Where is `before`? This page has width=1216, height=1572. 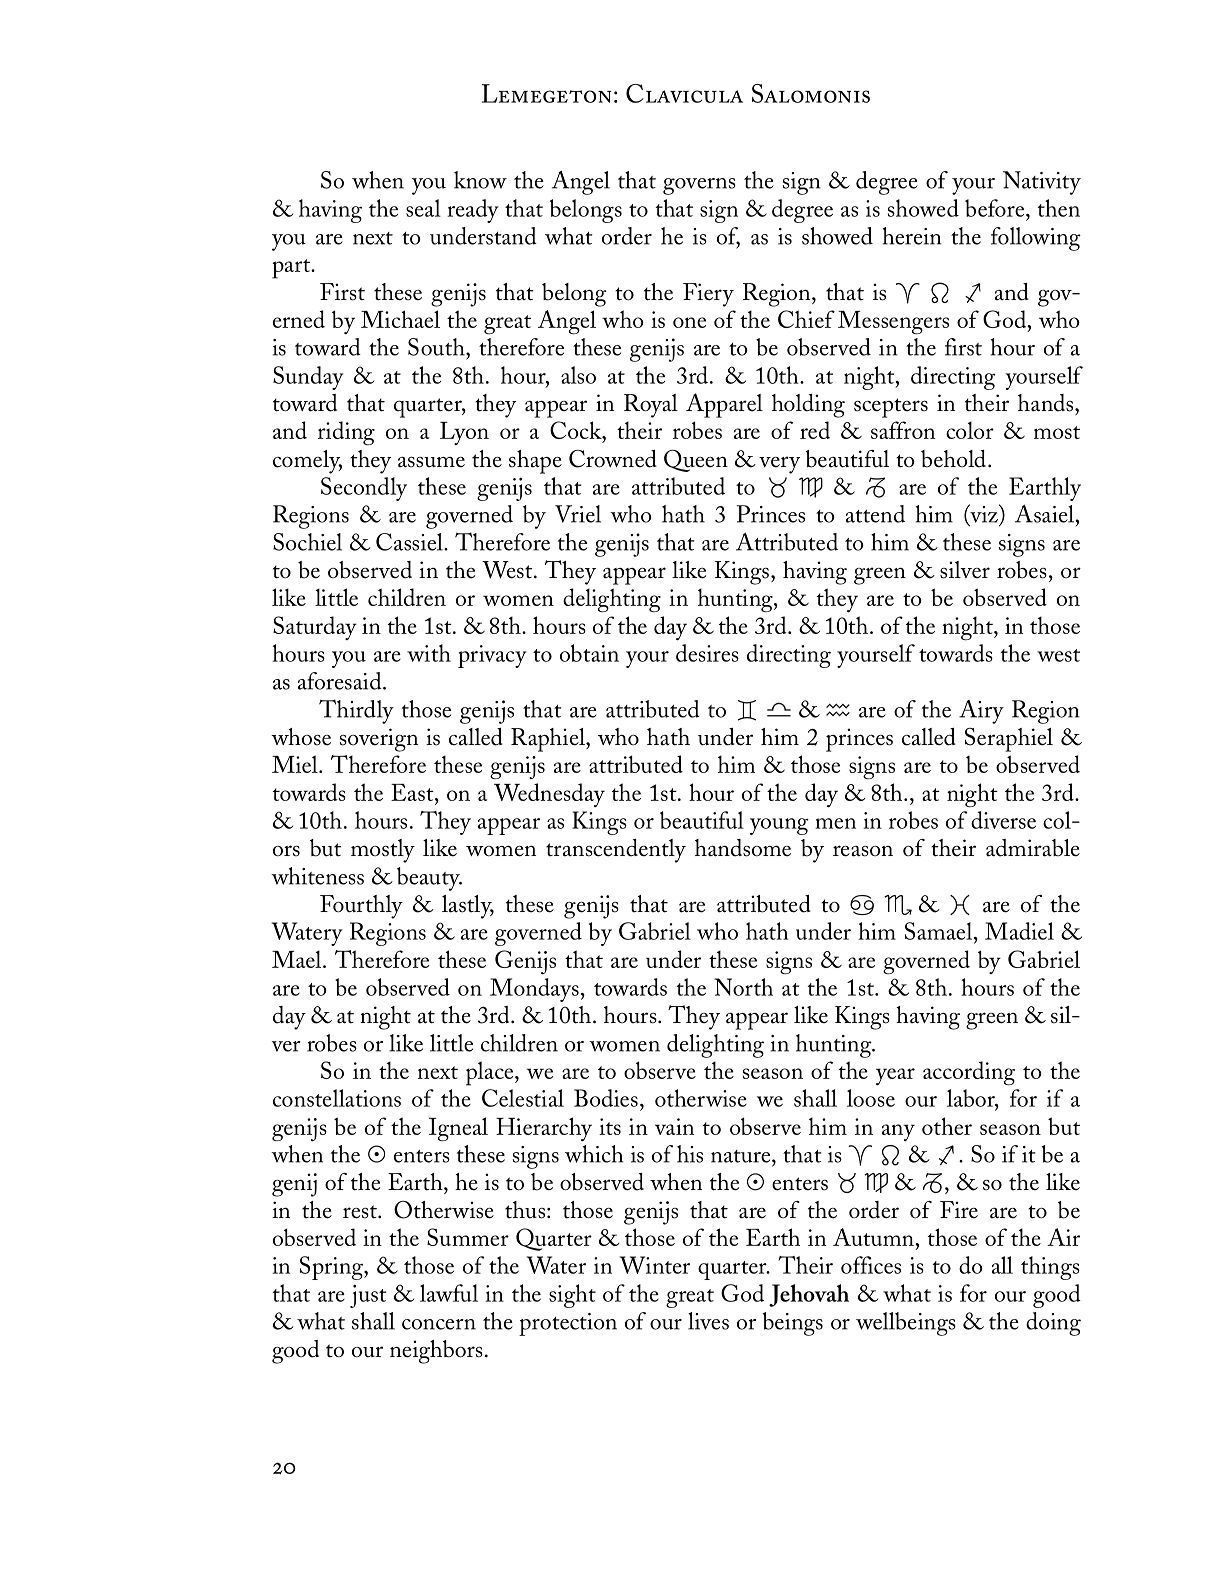 before is located at coordinates (996, 208).
